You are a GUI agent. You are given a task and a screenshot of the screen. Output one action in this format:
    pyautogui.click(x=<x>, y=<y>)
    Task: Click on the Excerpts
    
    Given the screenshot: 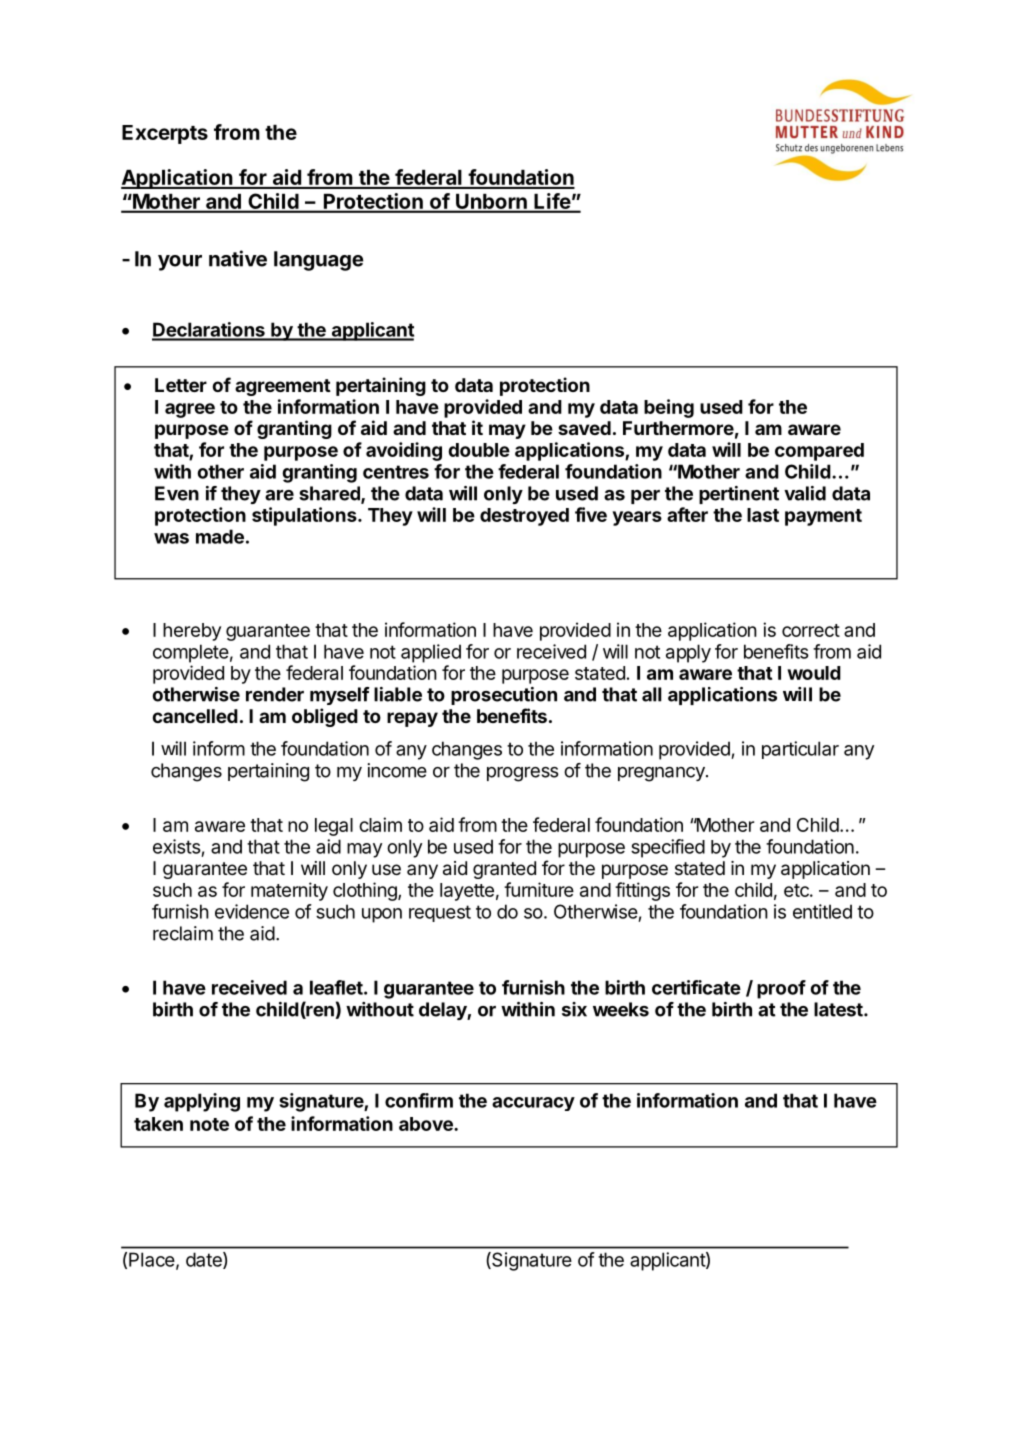 What is the action you would take?
    pyautogui.click(x=165, y=134)
